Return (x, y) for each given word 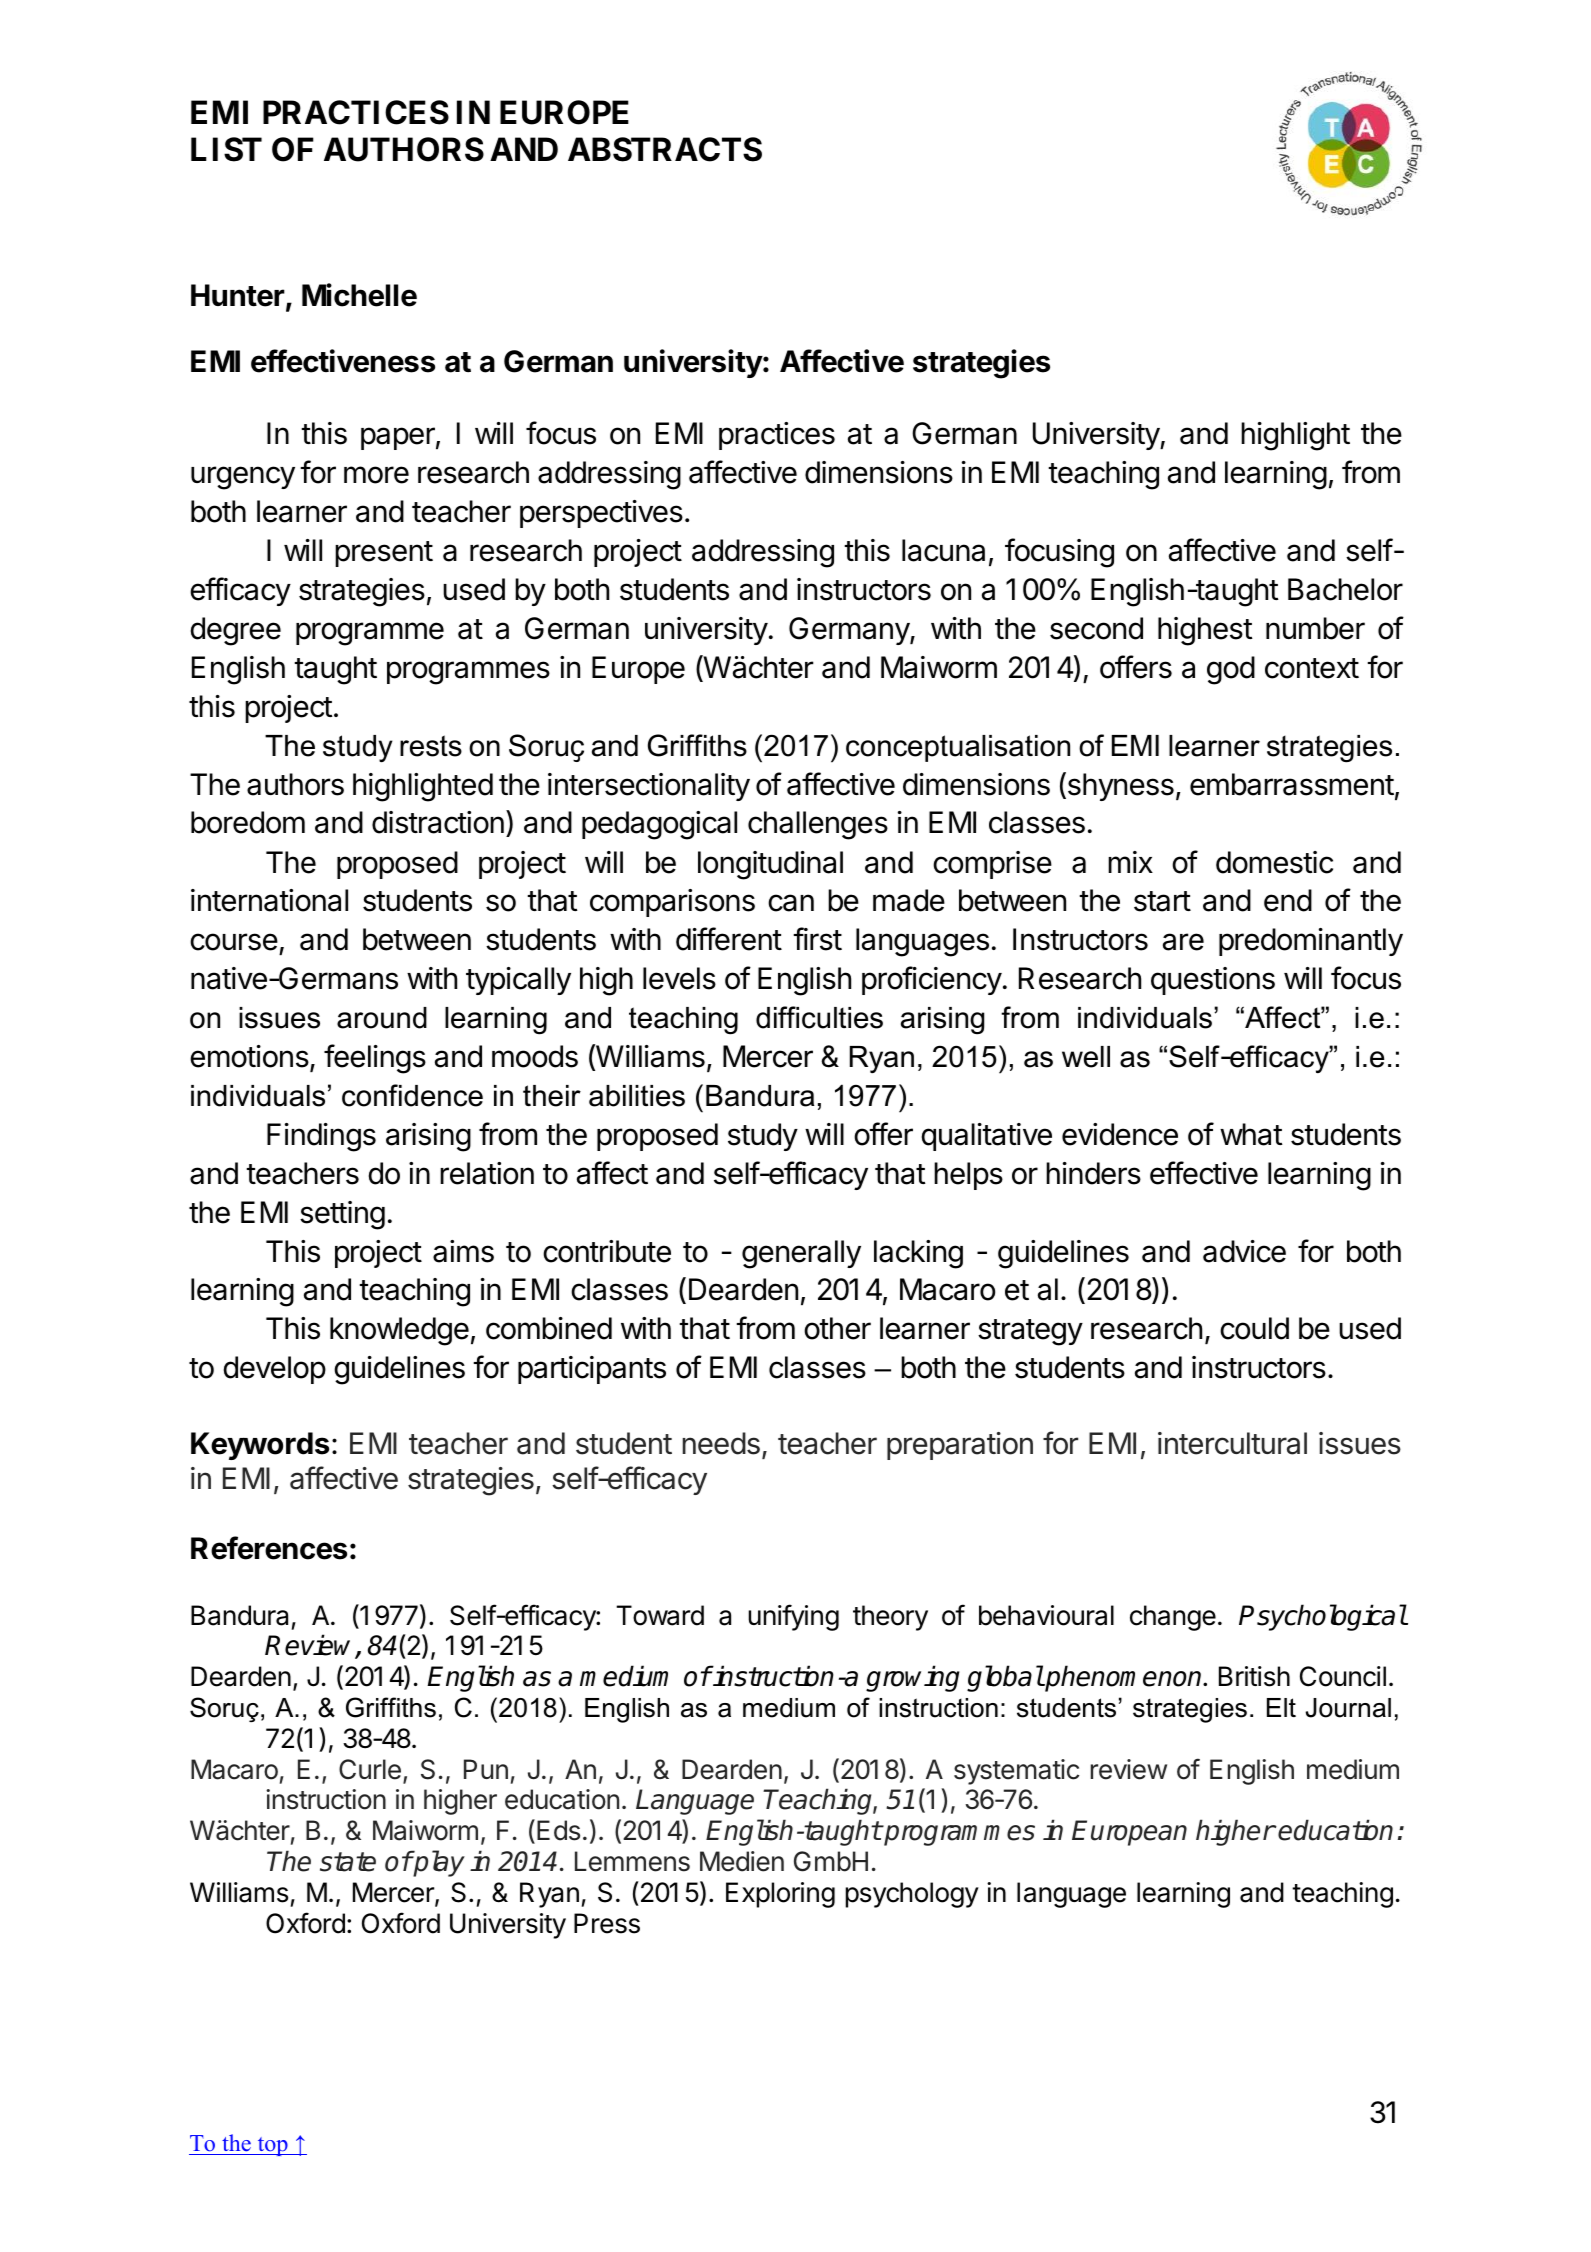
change (1173, 1618)
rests (431, 746)
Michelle (359, 295)
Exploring (780, 1895)
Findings (321, 1137)
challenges (818, 825)
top (272, 2146)
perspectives (601, 514)
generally (801, 1254)
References (269, 1548)
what (1251, 1134)
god (1231, 670)
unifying (793, 1617)
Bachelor (1345, 589)
